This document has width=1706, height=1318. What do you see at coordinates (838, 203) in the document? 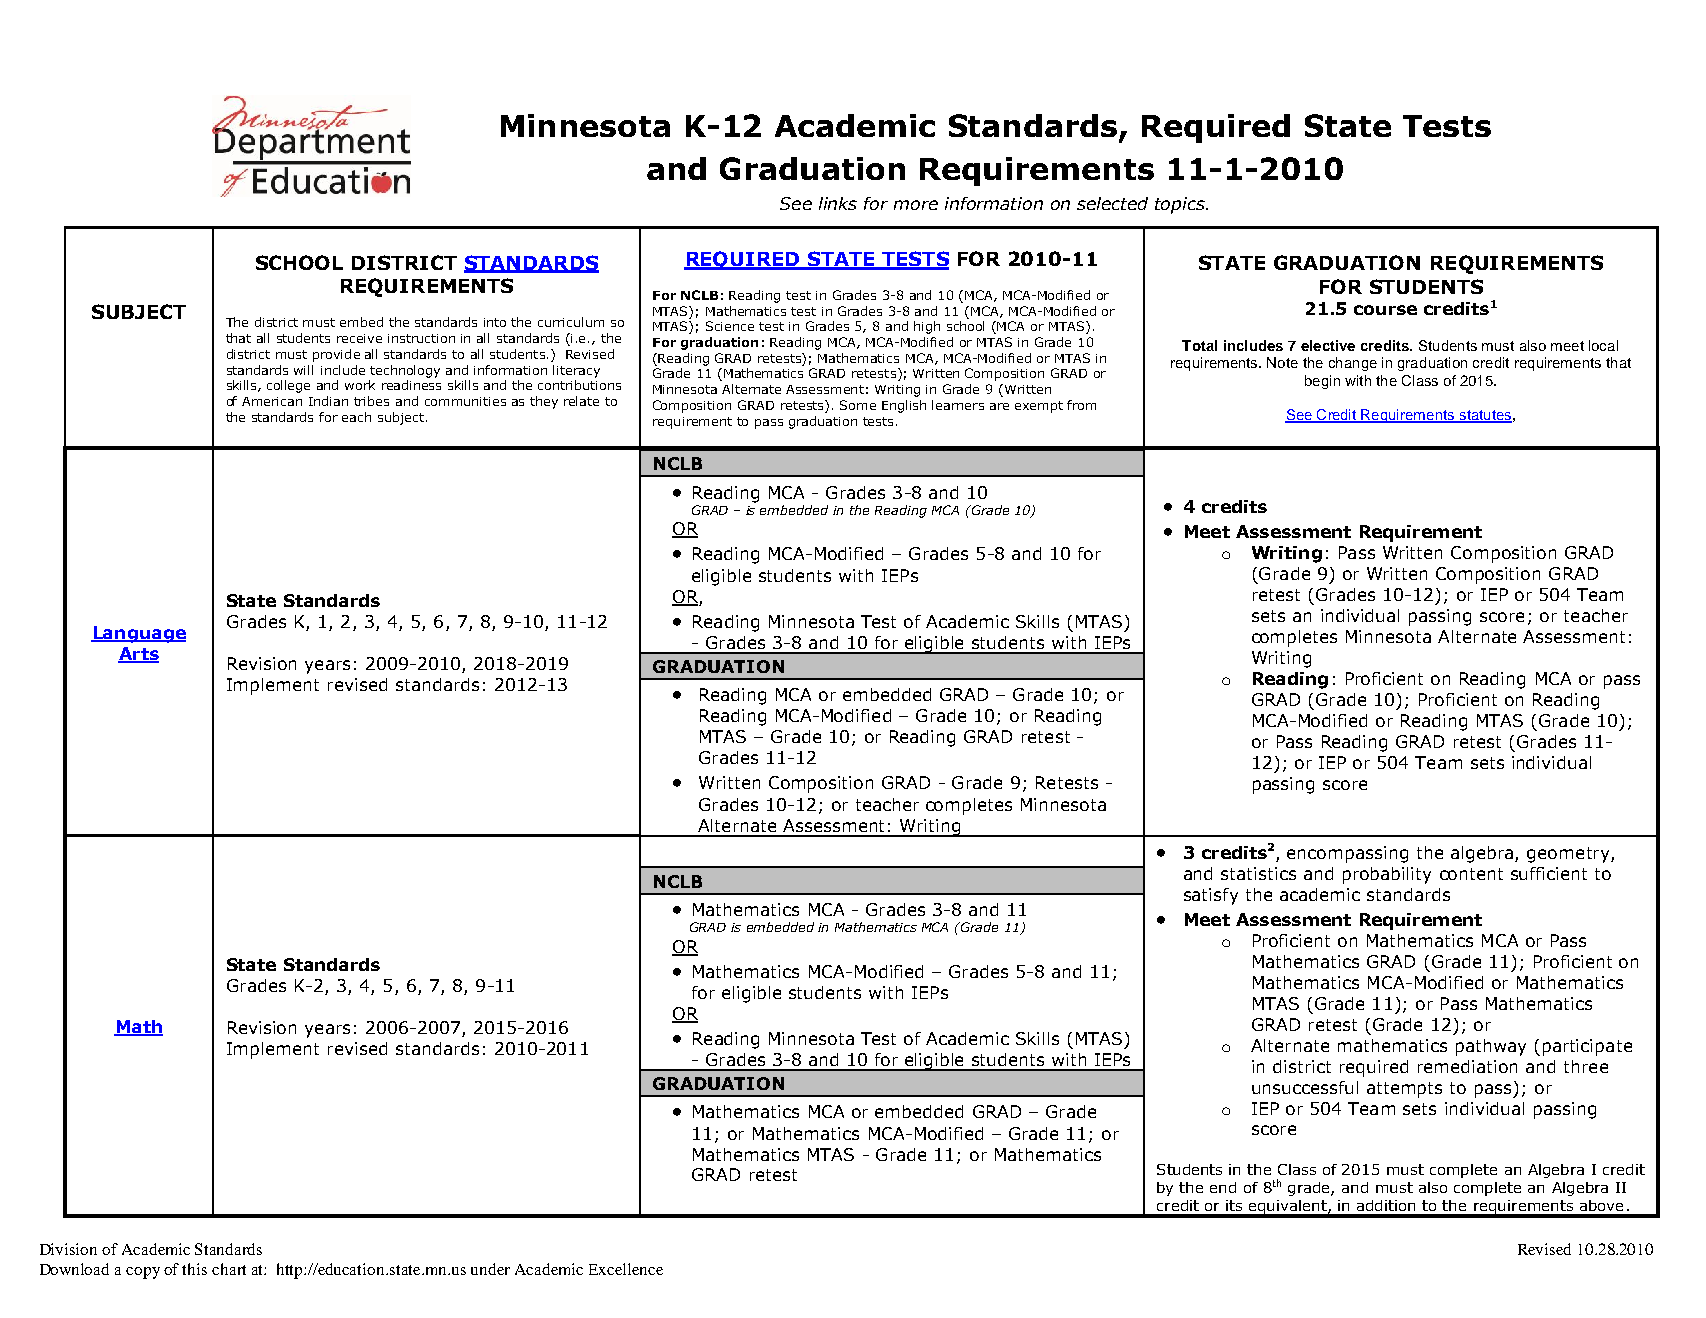
I see `links` at bounding box center [838, 203].
